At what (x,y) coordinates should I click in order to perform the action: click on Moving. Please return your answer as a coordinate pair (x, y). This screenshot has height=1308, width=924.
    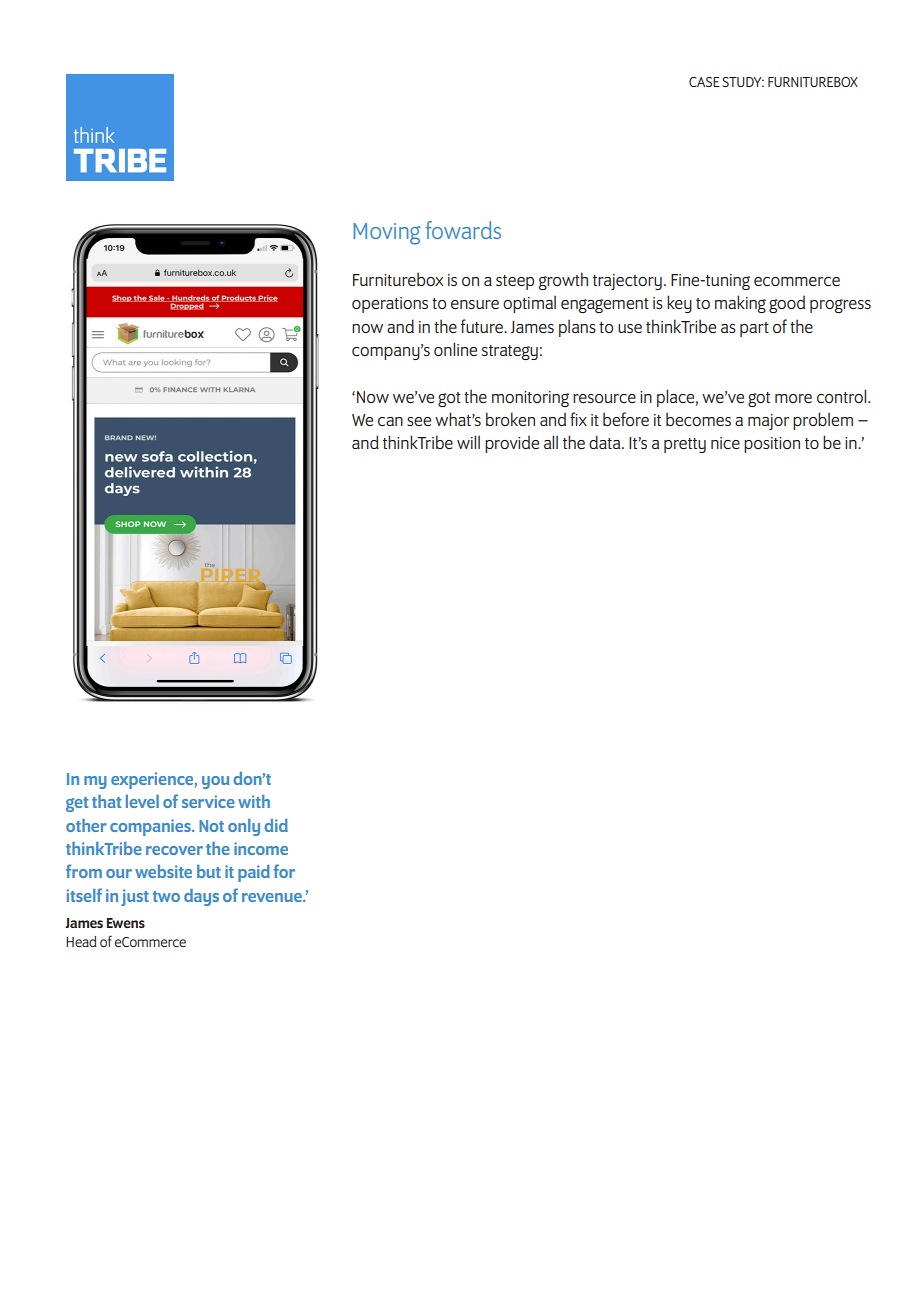
    Looking at the image, I should click on (387, 234).
